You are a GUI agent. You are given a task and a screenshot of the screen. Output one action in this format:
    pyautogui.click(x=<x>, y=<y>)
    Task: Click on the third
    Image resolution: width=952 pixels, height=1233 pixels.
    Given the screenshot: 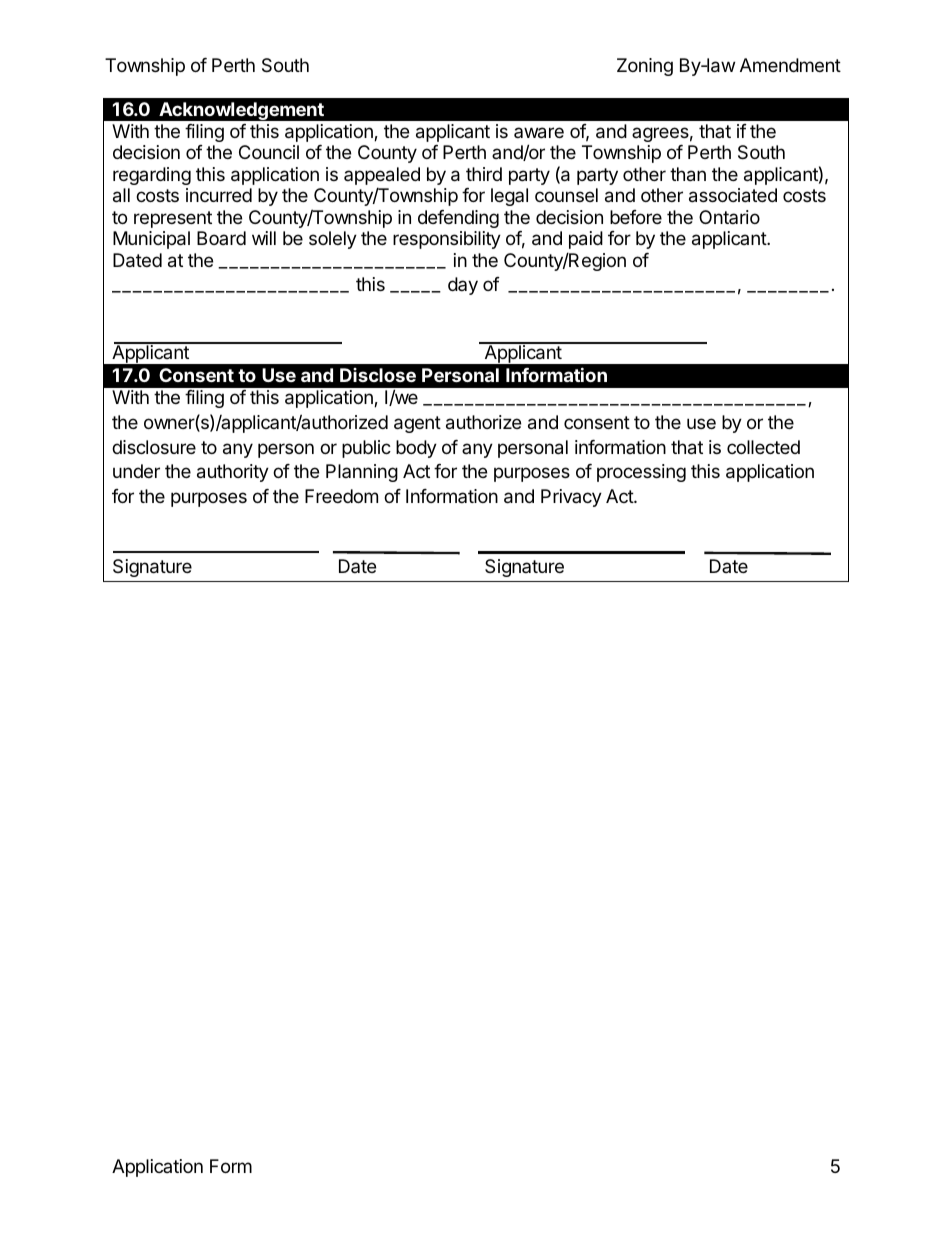 What is the action you would take?
    pyautogui.click(x=484, y=174)
